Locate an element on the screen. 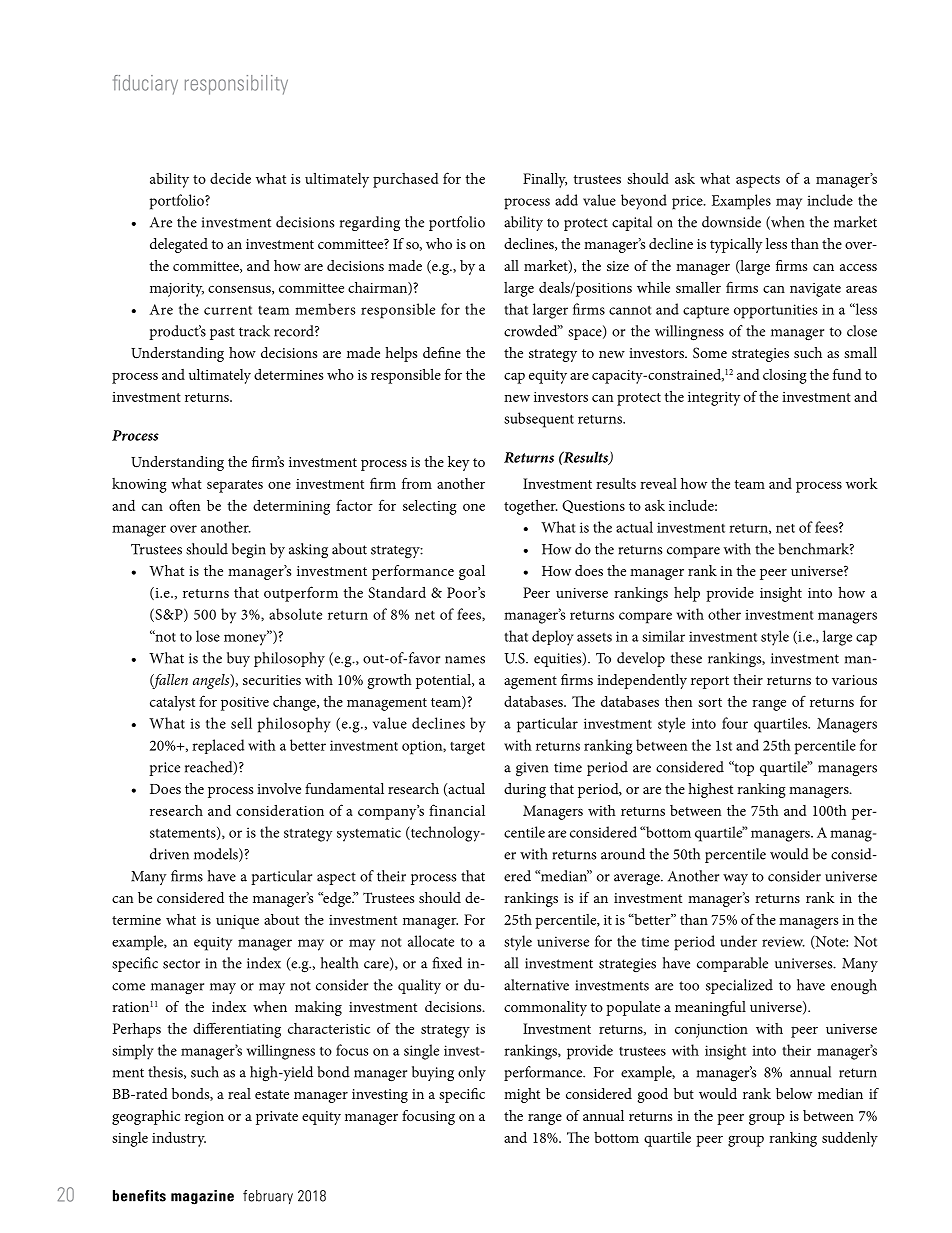  responsibility is located at coordinates (236, 85).
